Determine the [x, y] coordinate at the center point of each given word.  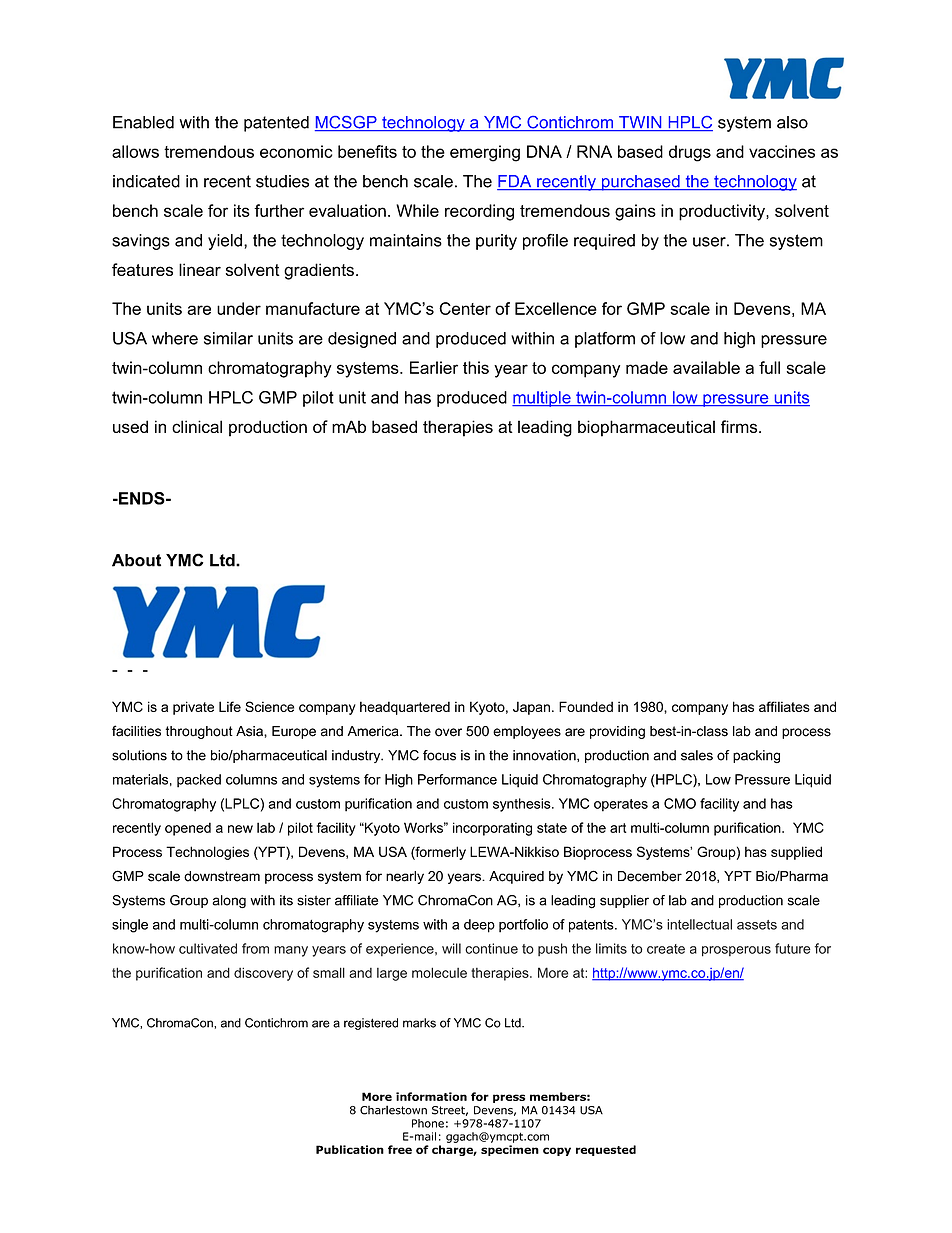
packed [199, 781]
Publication [350, 1149]
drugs [690, 153]
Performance [457, 779]
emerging [485, 153]
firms [740, 426]
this [476, 367]
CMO [680, 803]
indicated [146, 181]
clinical [197, 426]
